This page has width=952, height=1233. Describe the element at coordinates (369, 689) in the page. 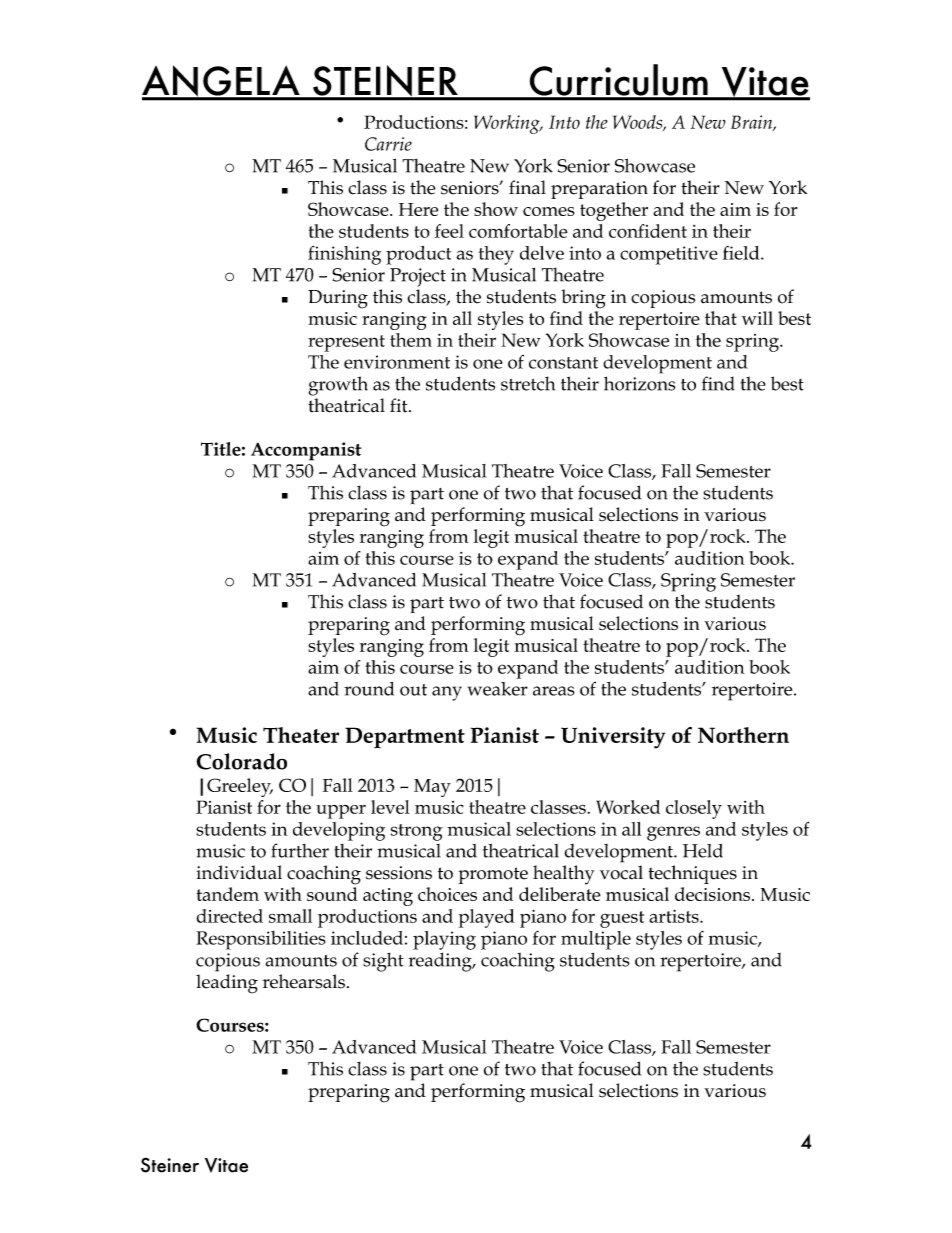

I see `round` at that location.
